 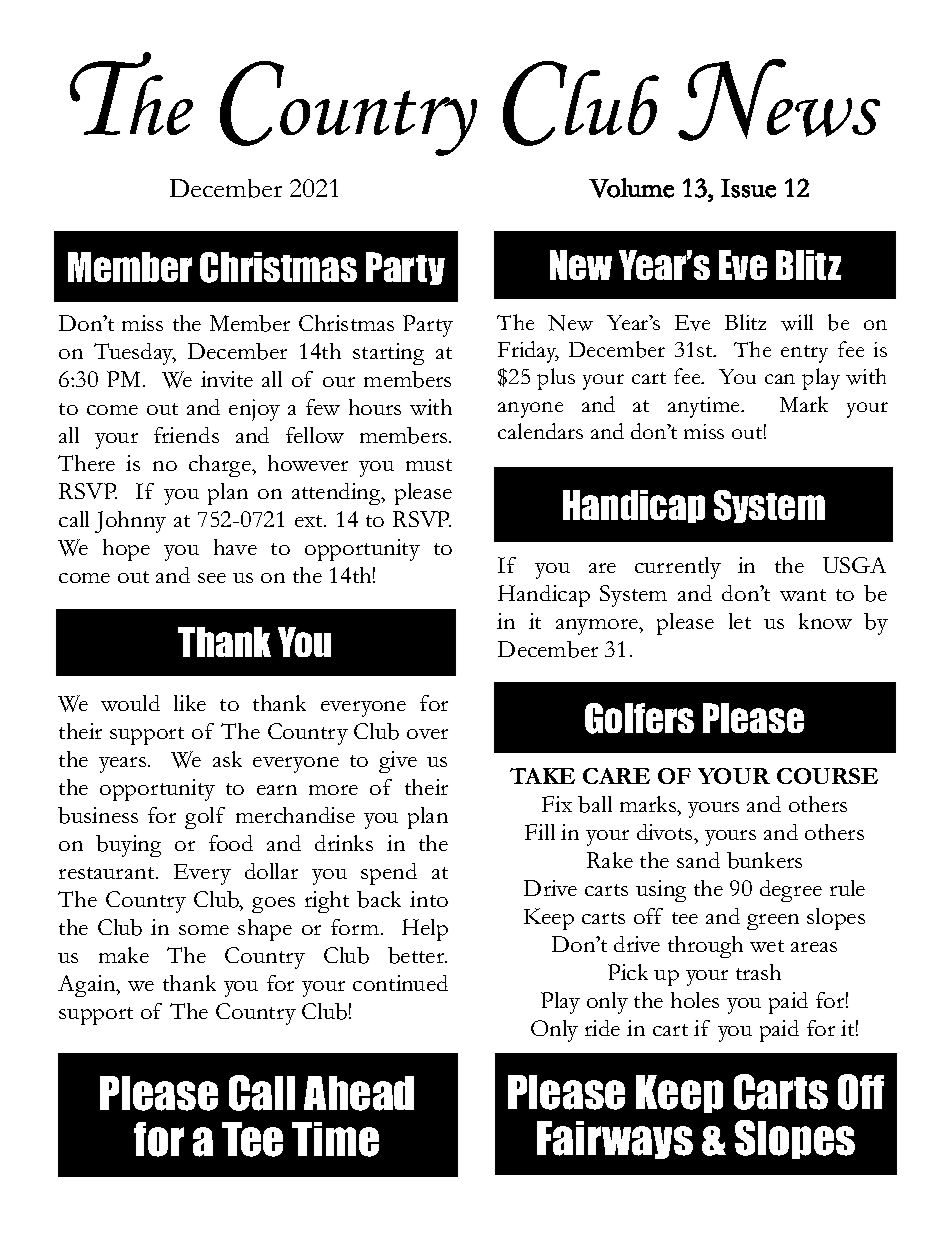 What do you see at coordinates (310, 521) in the screenshot?
I see `ext` at bounding box center [310, 521].
